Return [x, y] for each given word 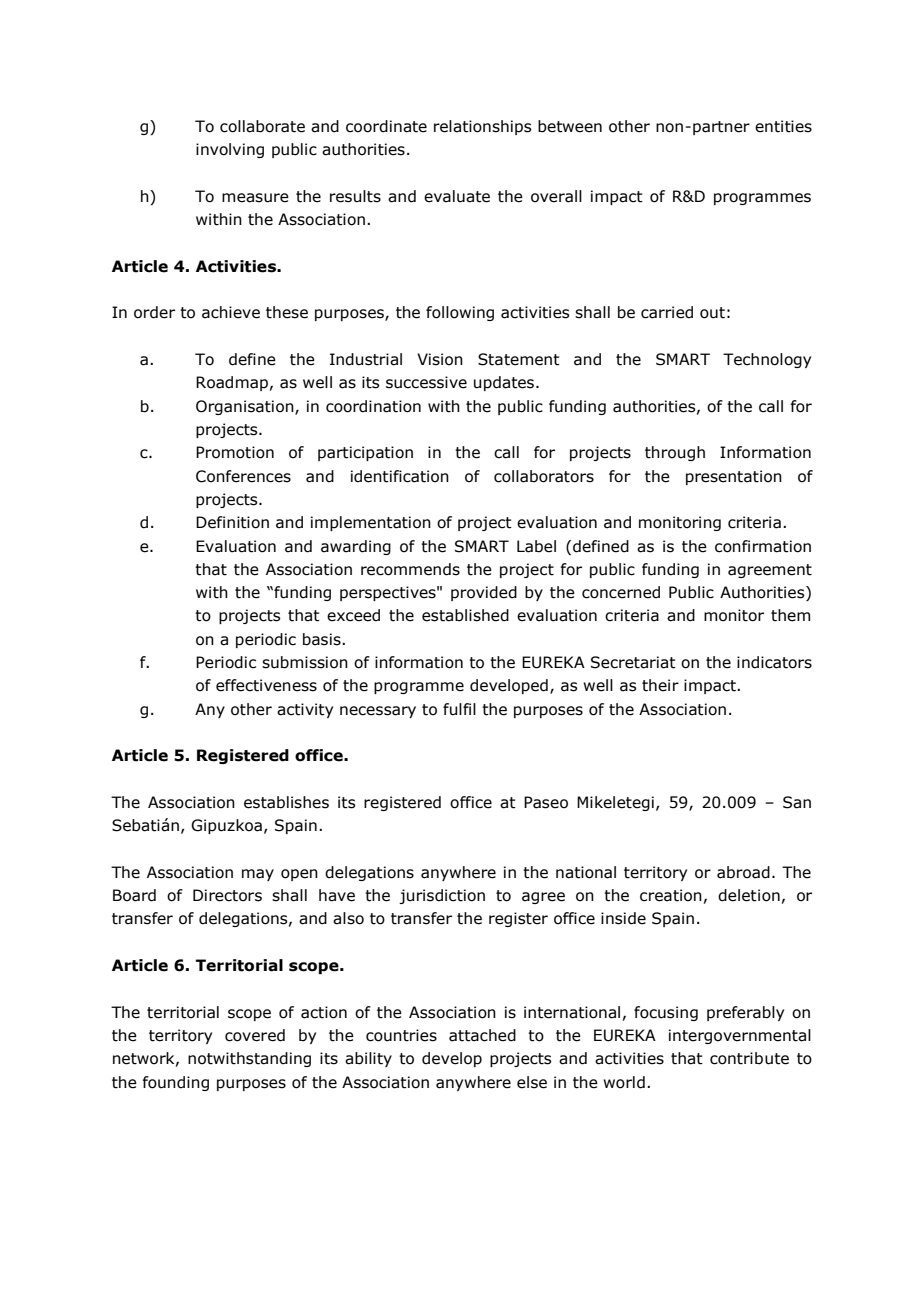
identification [400, 476]
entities [783, 126]
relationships [482, 127]
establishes [286, 802]
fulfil [459, 709]
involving [230, 150]
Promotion [235, 452]
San [797, 802]
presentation [734, 477]
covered [255, 1035]
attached [482, 1035]
